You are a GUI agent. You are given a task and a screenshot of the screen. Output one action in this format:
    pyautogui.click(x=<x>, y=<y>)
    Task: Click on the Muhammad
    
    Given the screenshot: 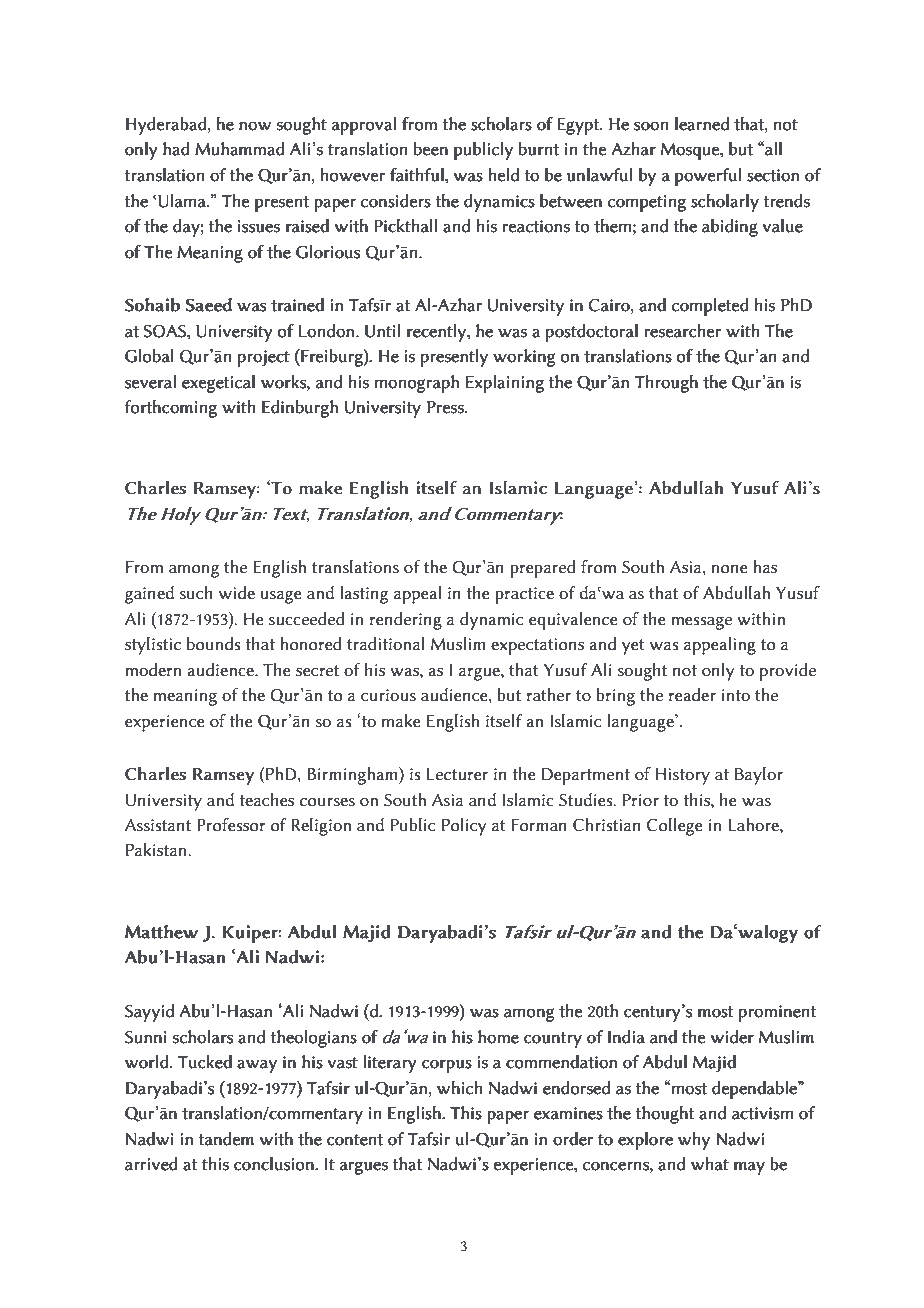 What is the action you would take?
    pyautogui.click(x=240, y=149)
